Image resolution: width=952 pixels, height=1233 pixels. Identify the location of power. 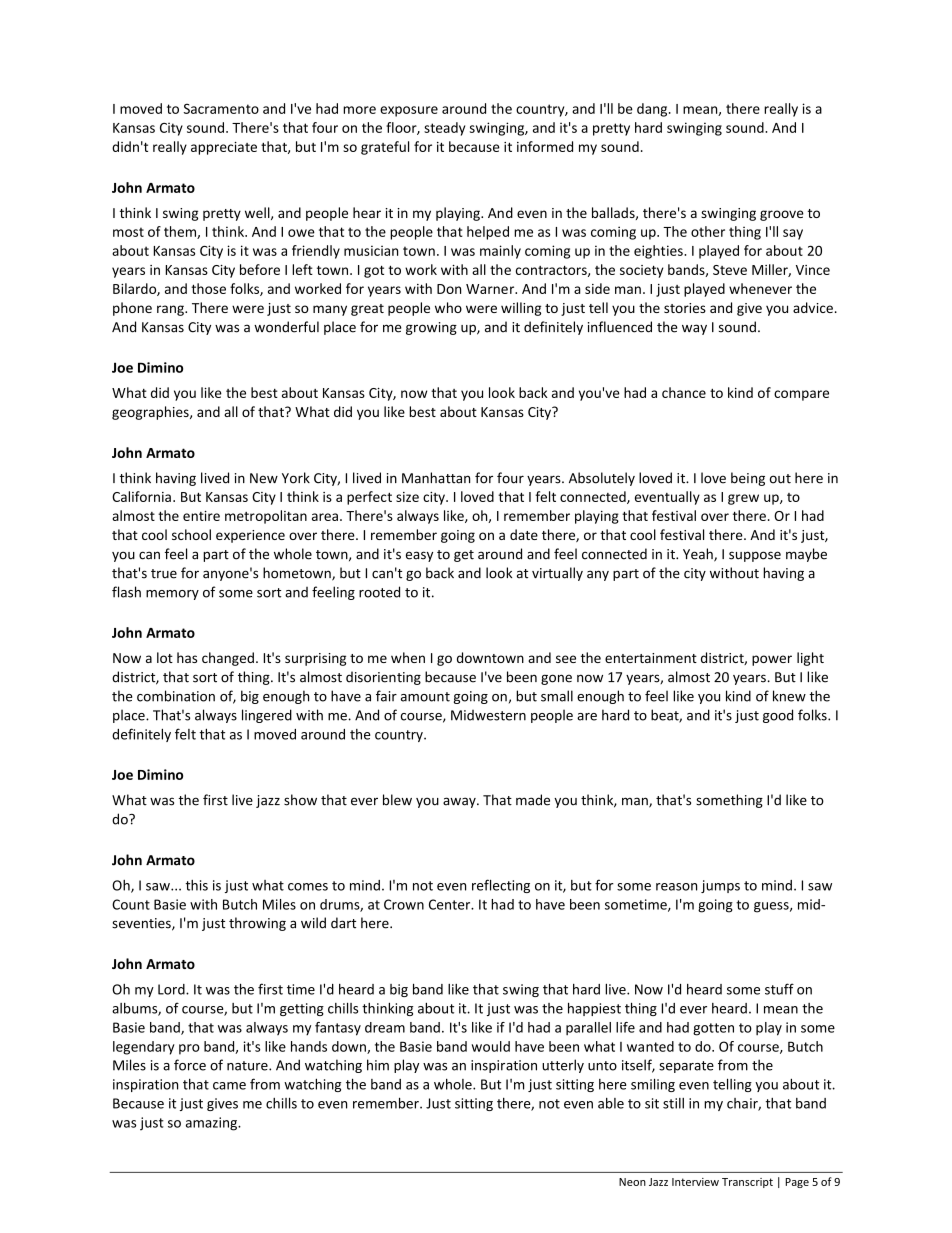
(772, 660).
